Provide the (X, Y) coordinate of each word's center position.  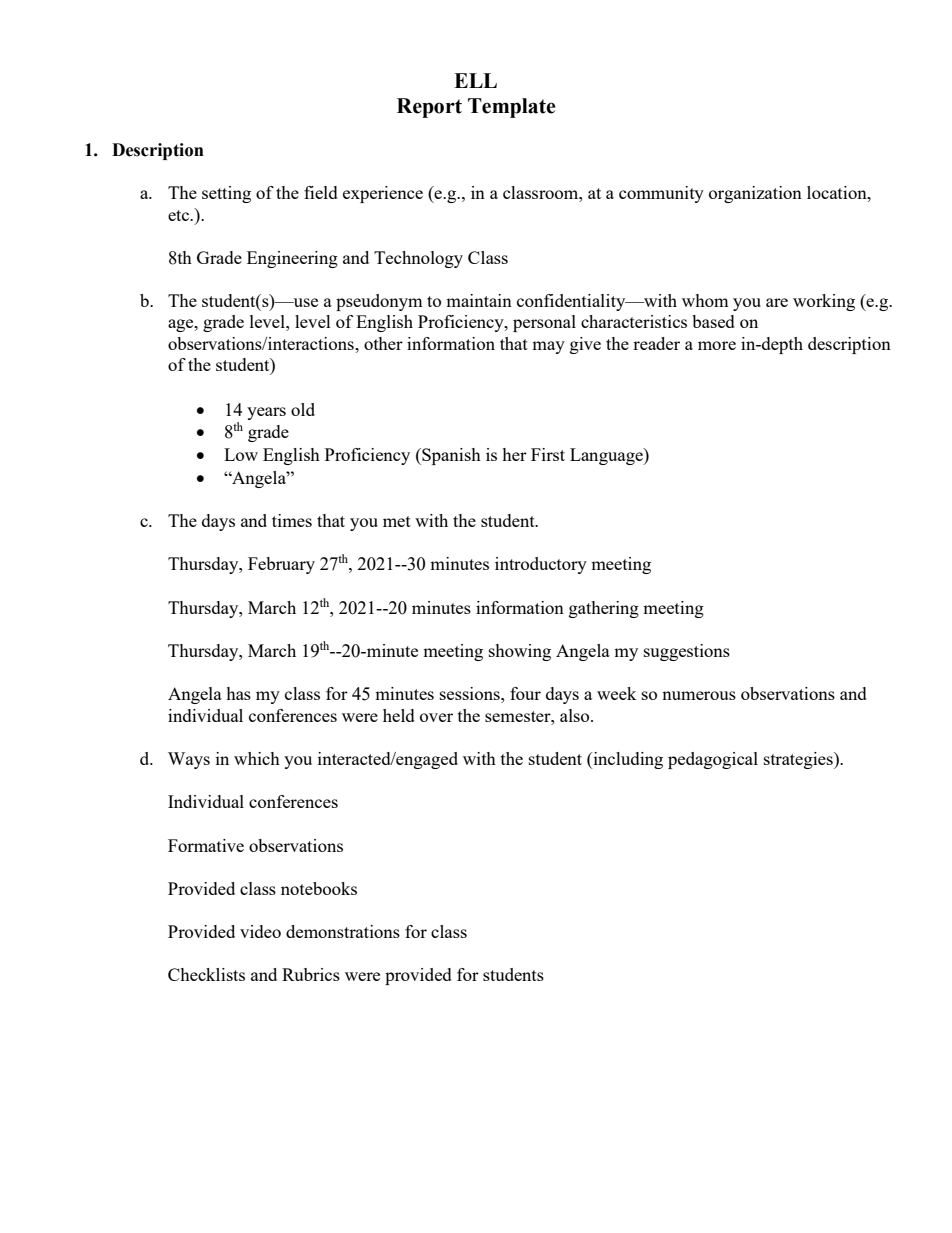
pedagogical (713, 760)
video (260, 931)
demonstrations (343, 931)
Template (512, 108)
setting (226, 194)
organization (755, 194)
